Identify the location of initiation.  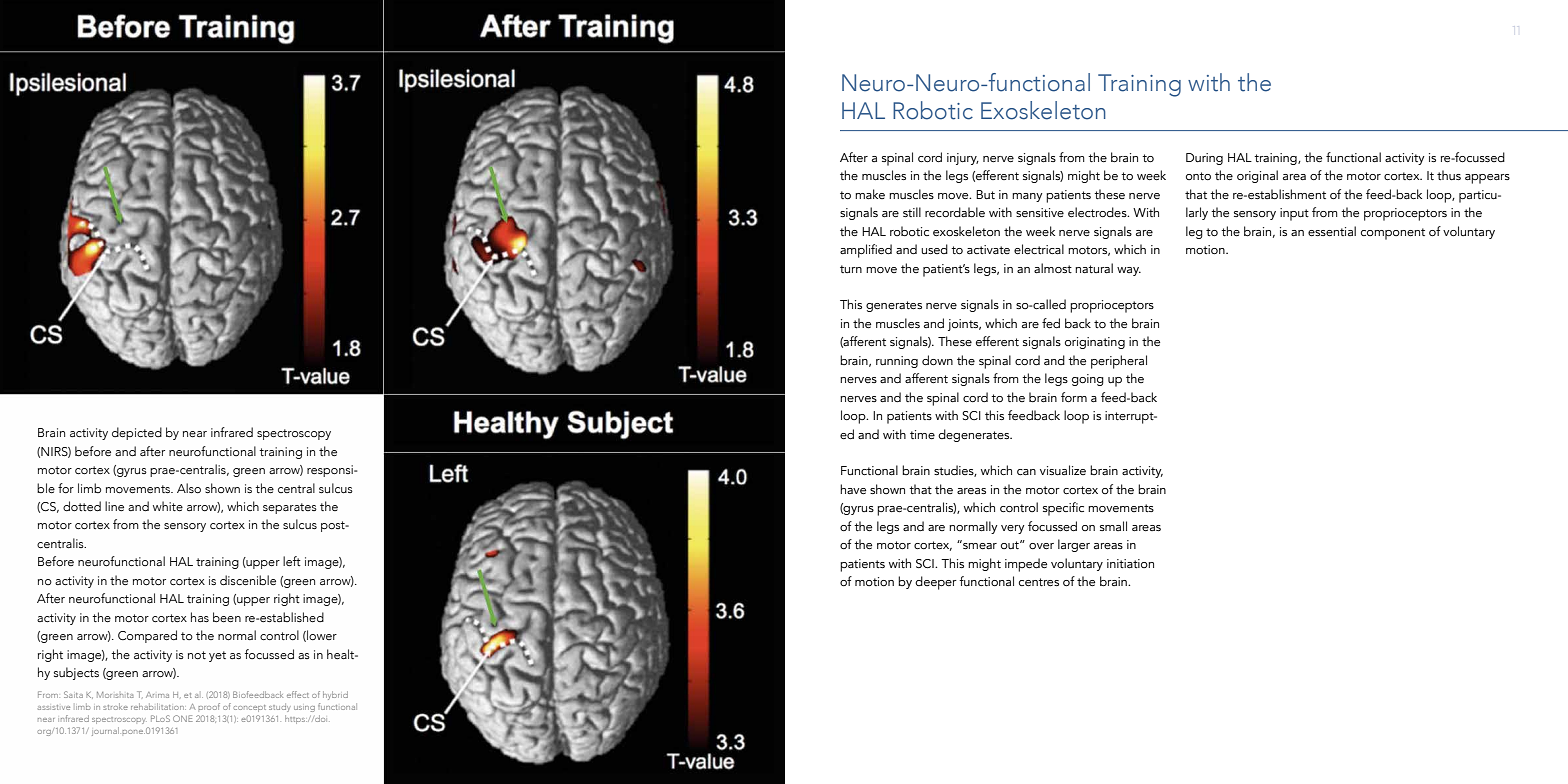
(1130, 563).
